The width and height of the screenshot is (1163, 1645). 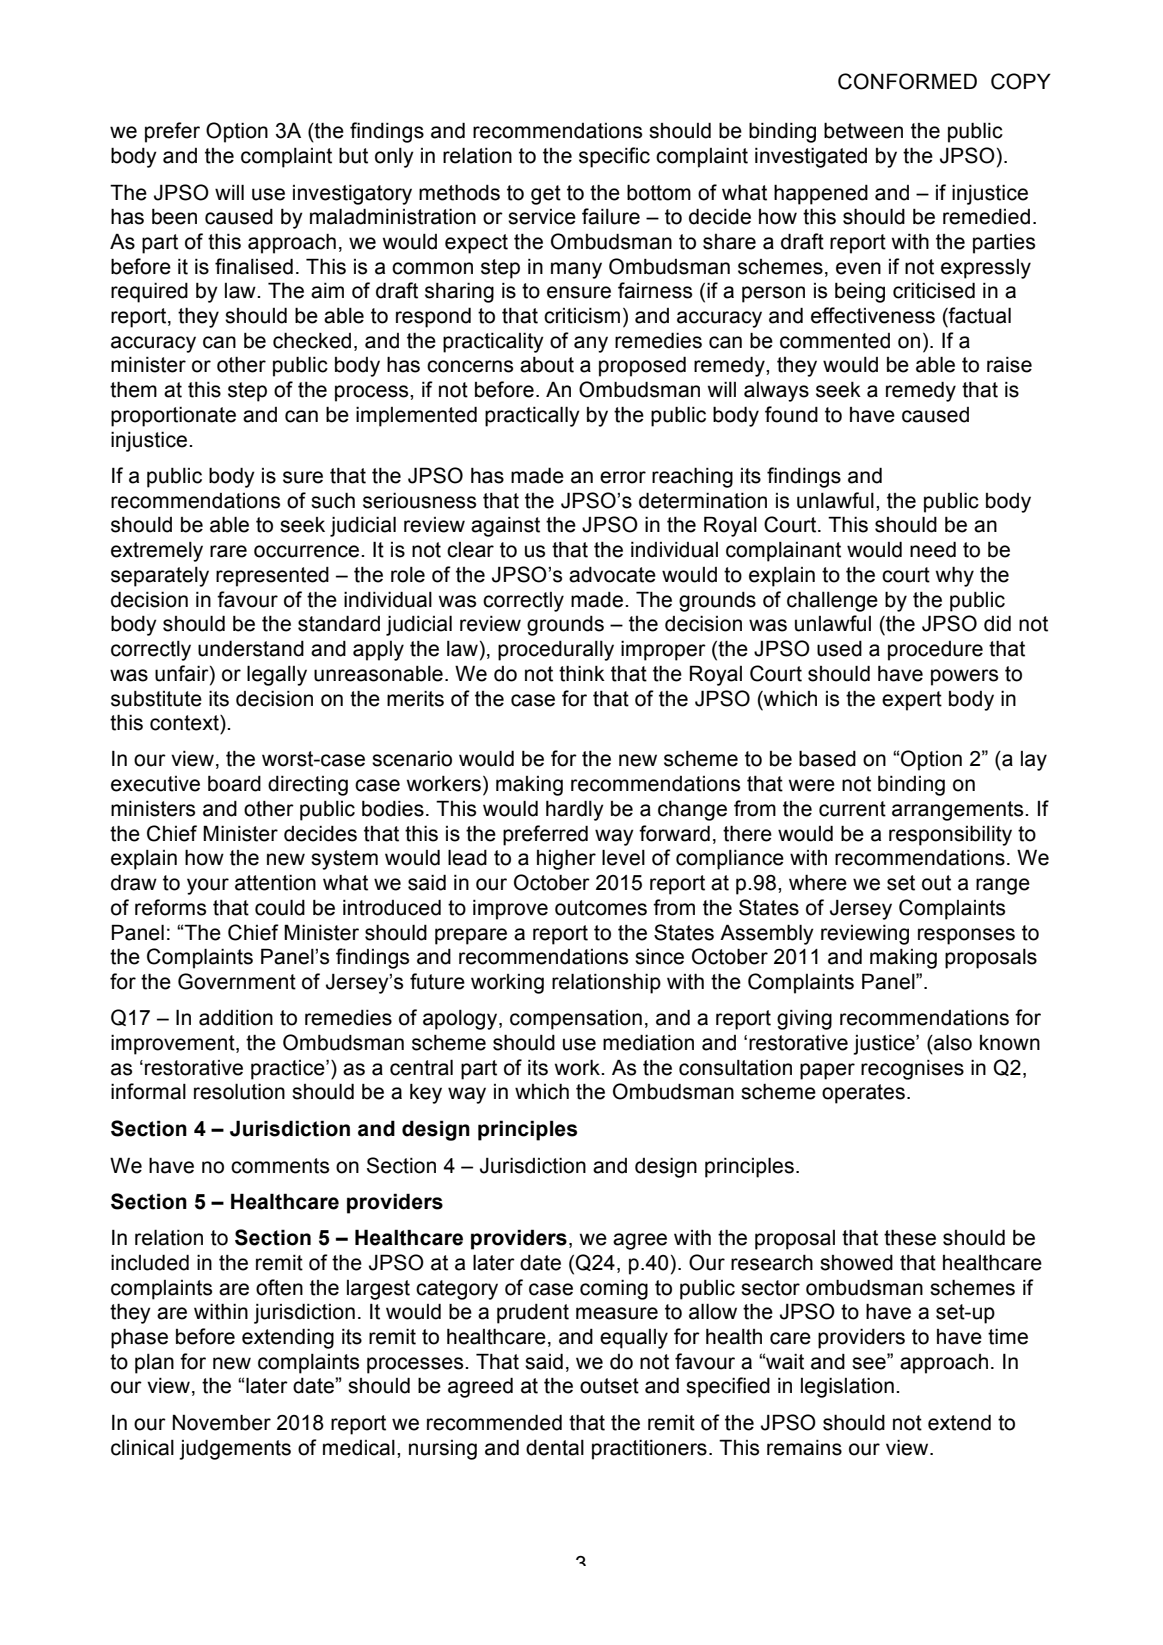 What do you see at coordinates (239, 1091) in the screenshot?
I see `resolution` at bounding box center [239, 1091].
